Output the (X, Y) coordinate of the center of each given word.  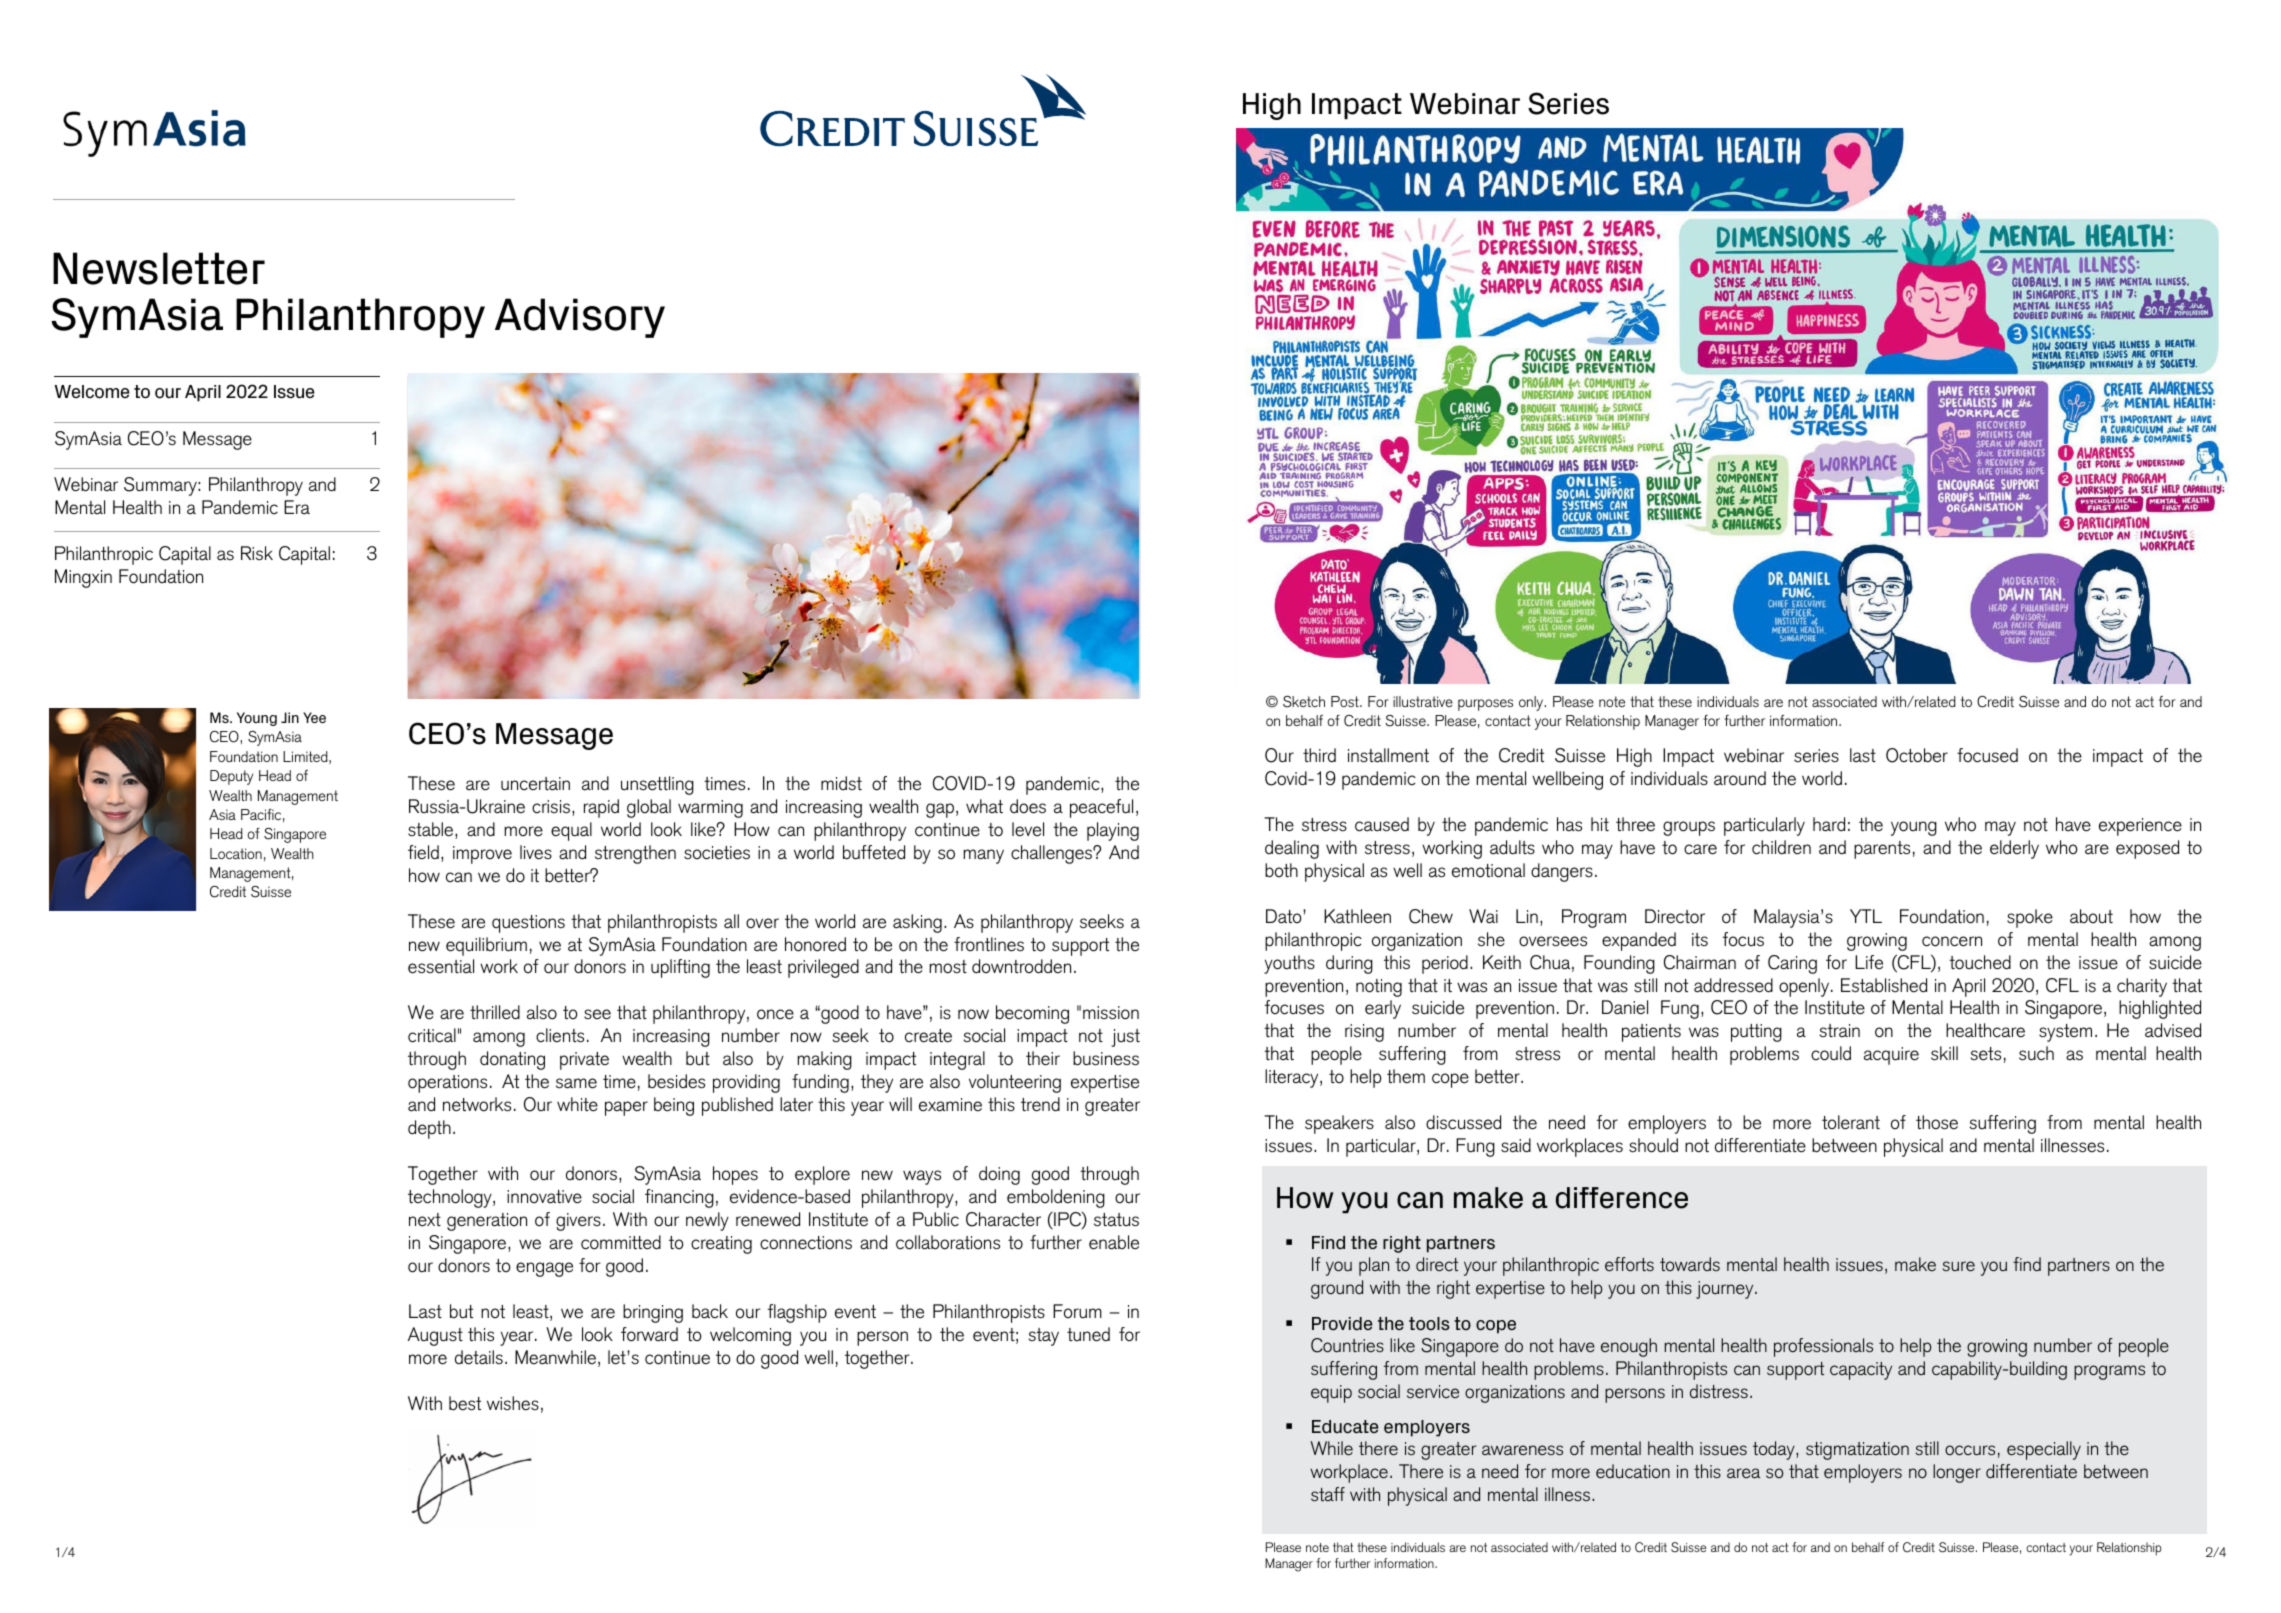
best (465, 1403)
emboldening (1056, 1198)
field (423, 852)
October (1917, 755)
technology (451, 1198)
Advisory (580, 318)
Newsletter (159, 268)
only (1532, 703)
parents (1882, 850)
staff (1328, 1494)
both (1281, 870)
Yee (314, 717)
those (1937, 1122)
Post (1346, 701)
